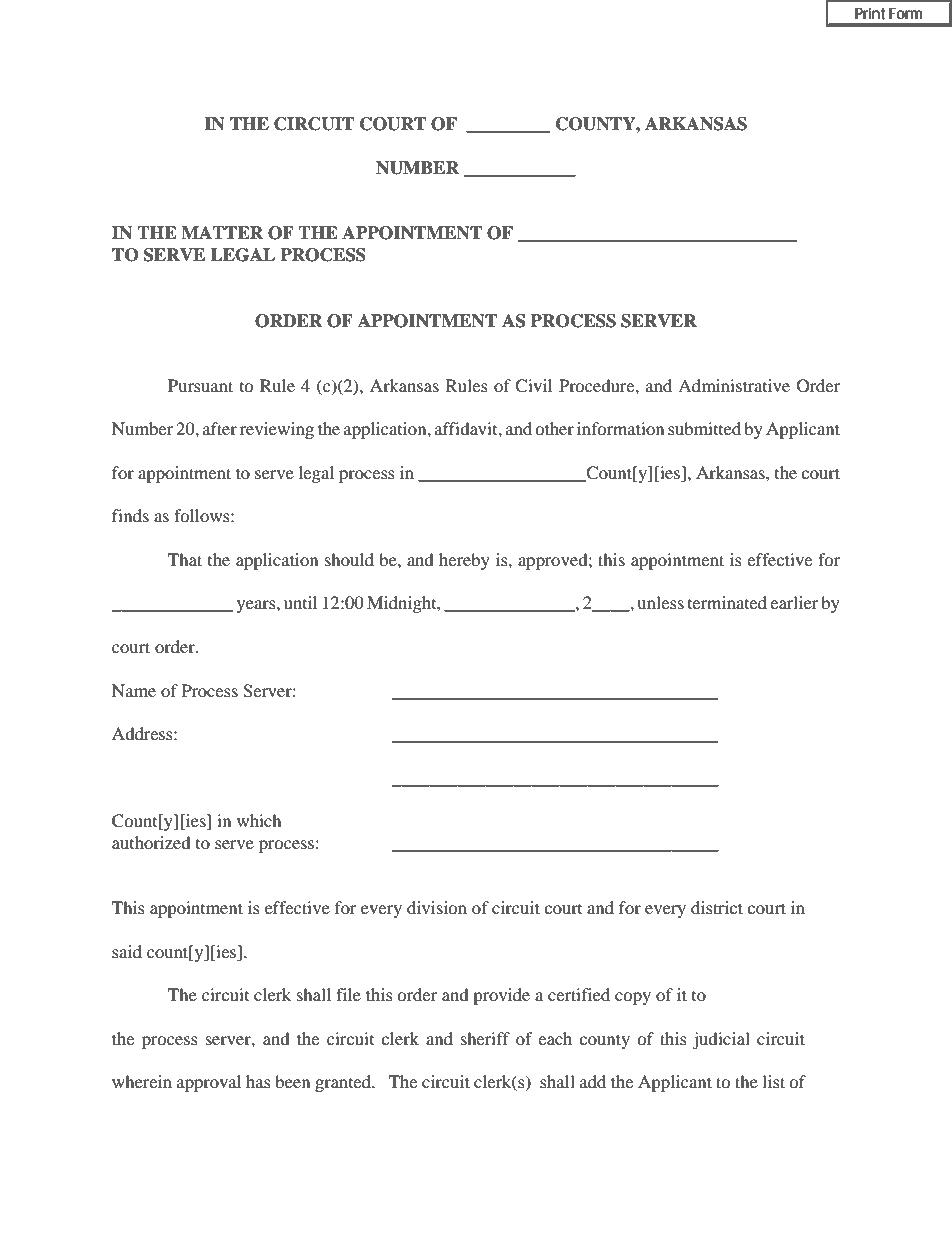 The width and height of the page is (952, 1233). What do you see at coordinates (209, 1083) in the page?
I see `approval` at bounding box center [209, 1083].
